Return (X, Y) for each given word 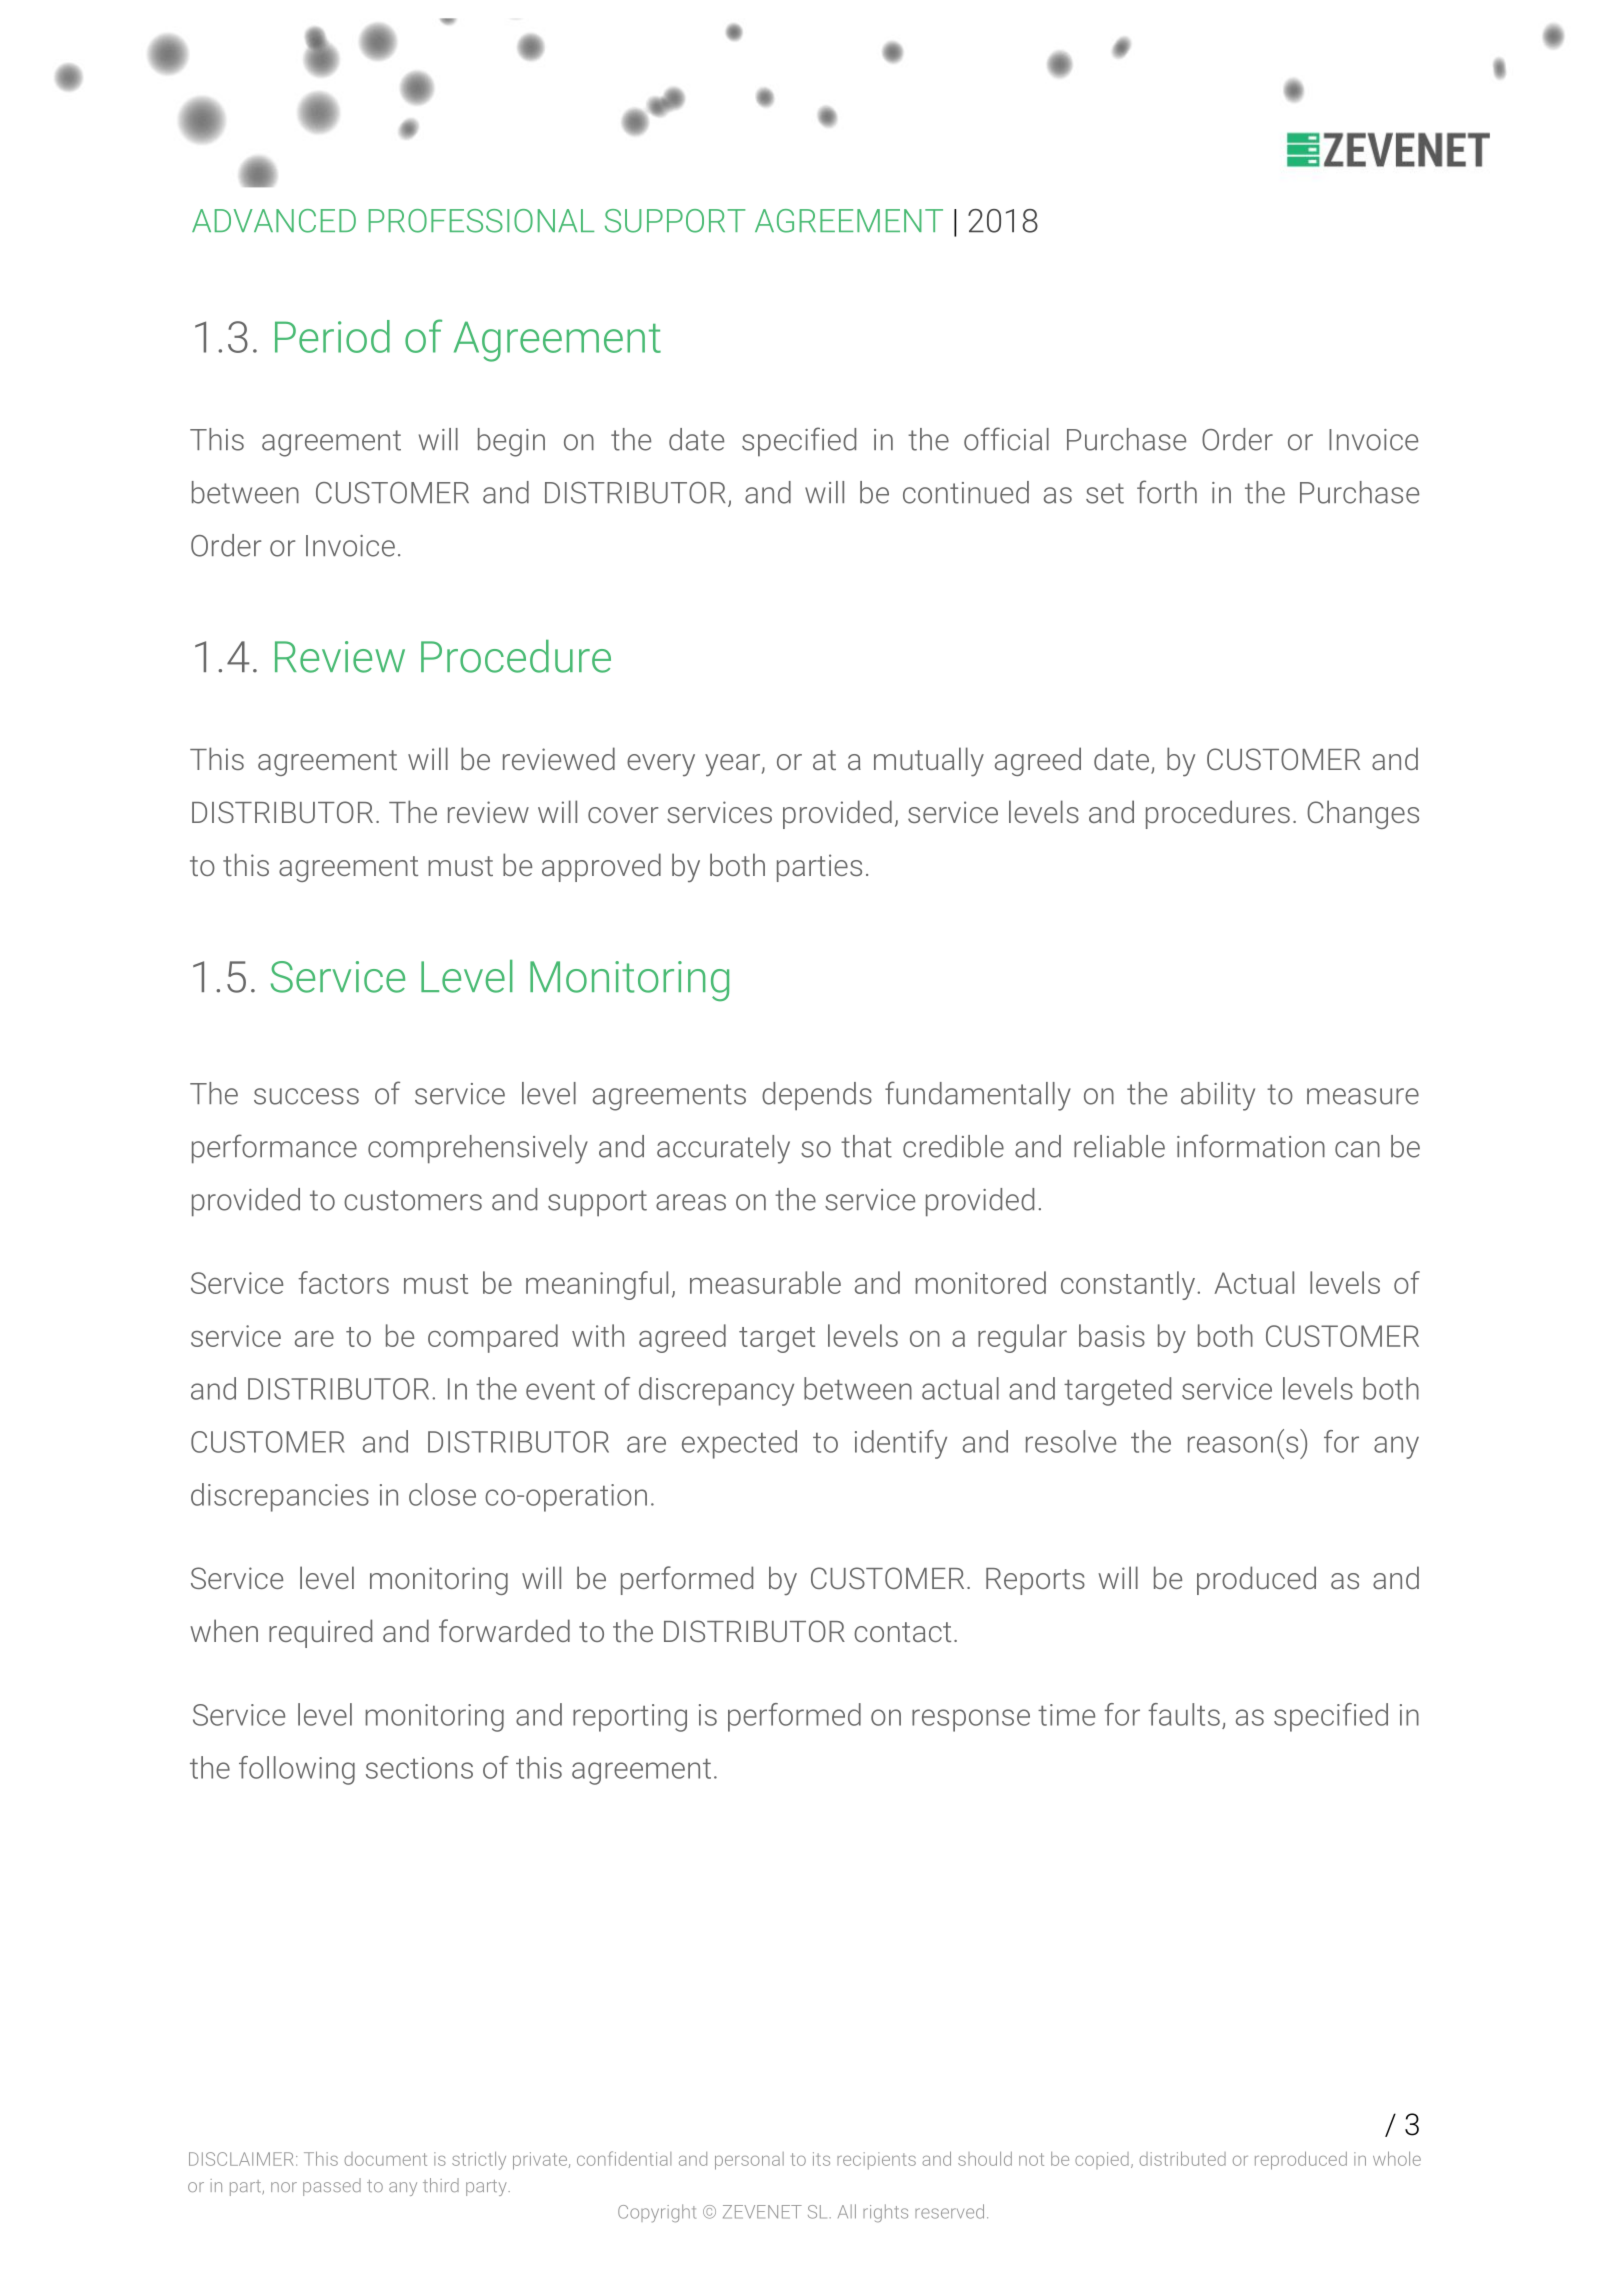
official (1006, 439)
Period (332, 336)
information (1251, 1146)
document (385, 2159)
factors (343, 1282)
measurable (765, 1282)
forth (1167, 492)
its (821, 2159)
